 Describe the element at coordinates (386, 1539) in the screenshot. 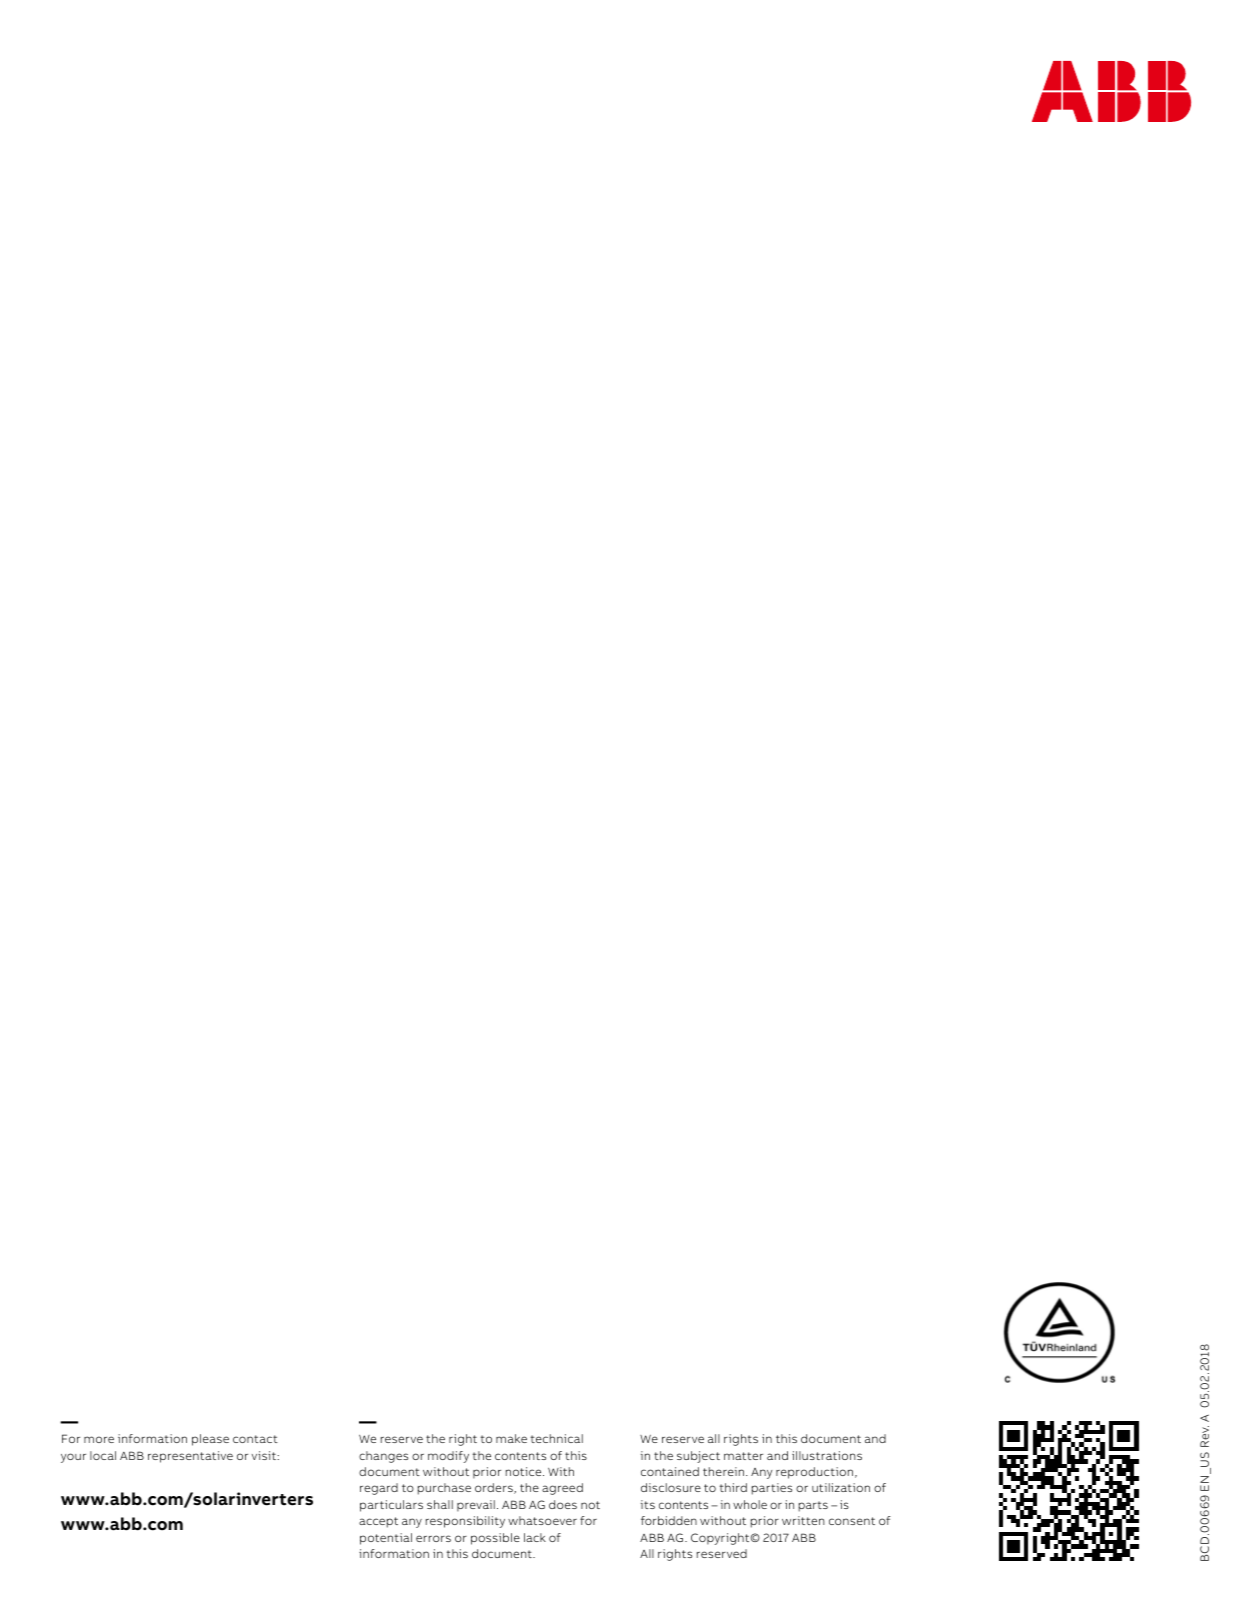

I see `potential` at that location.
